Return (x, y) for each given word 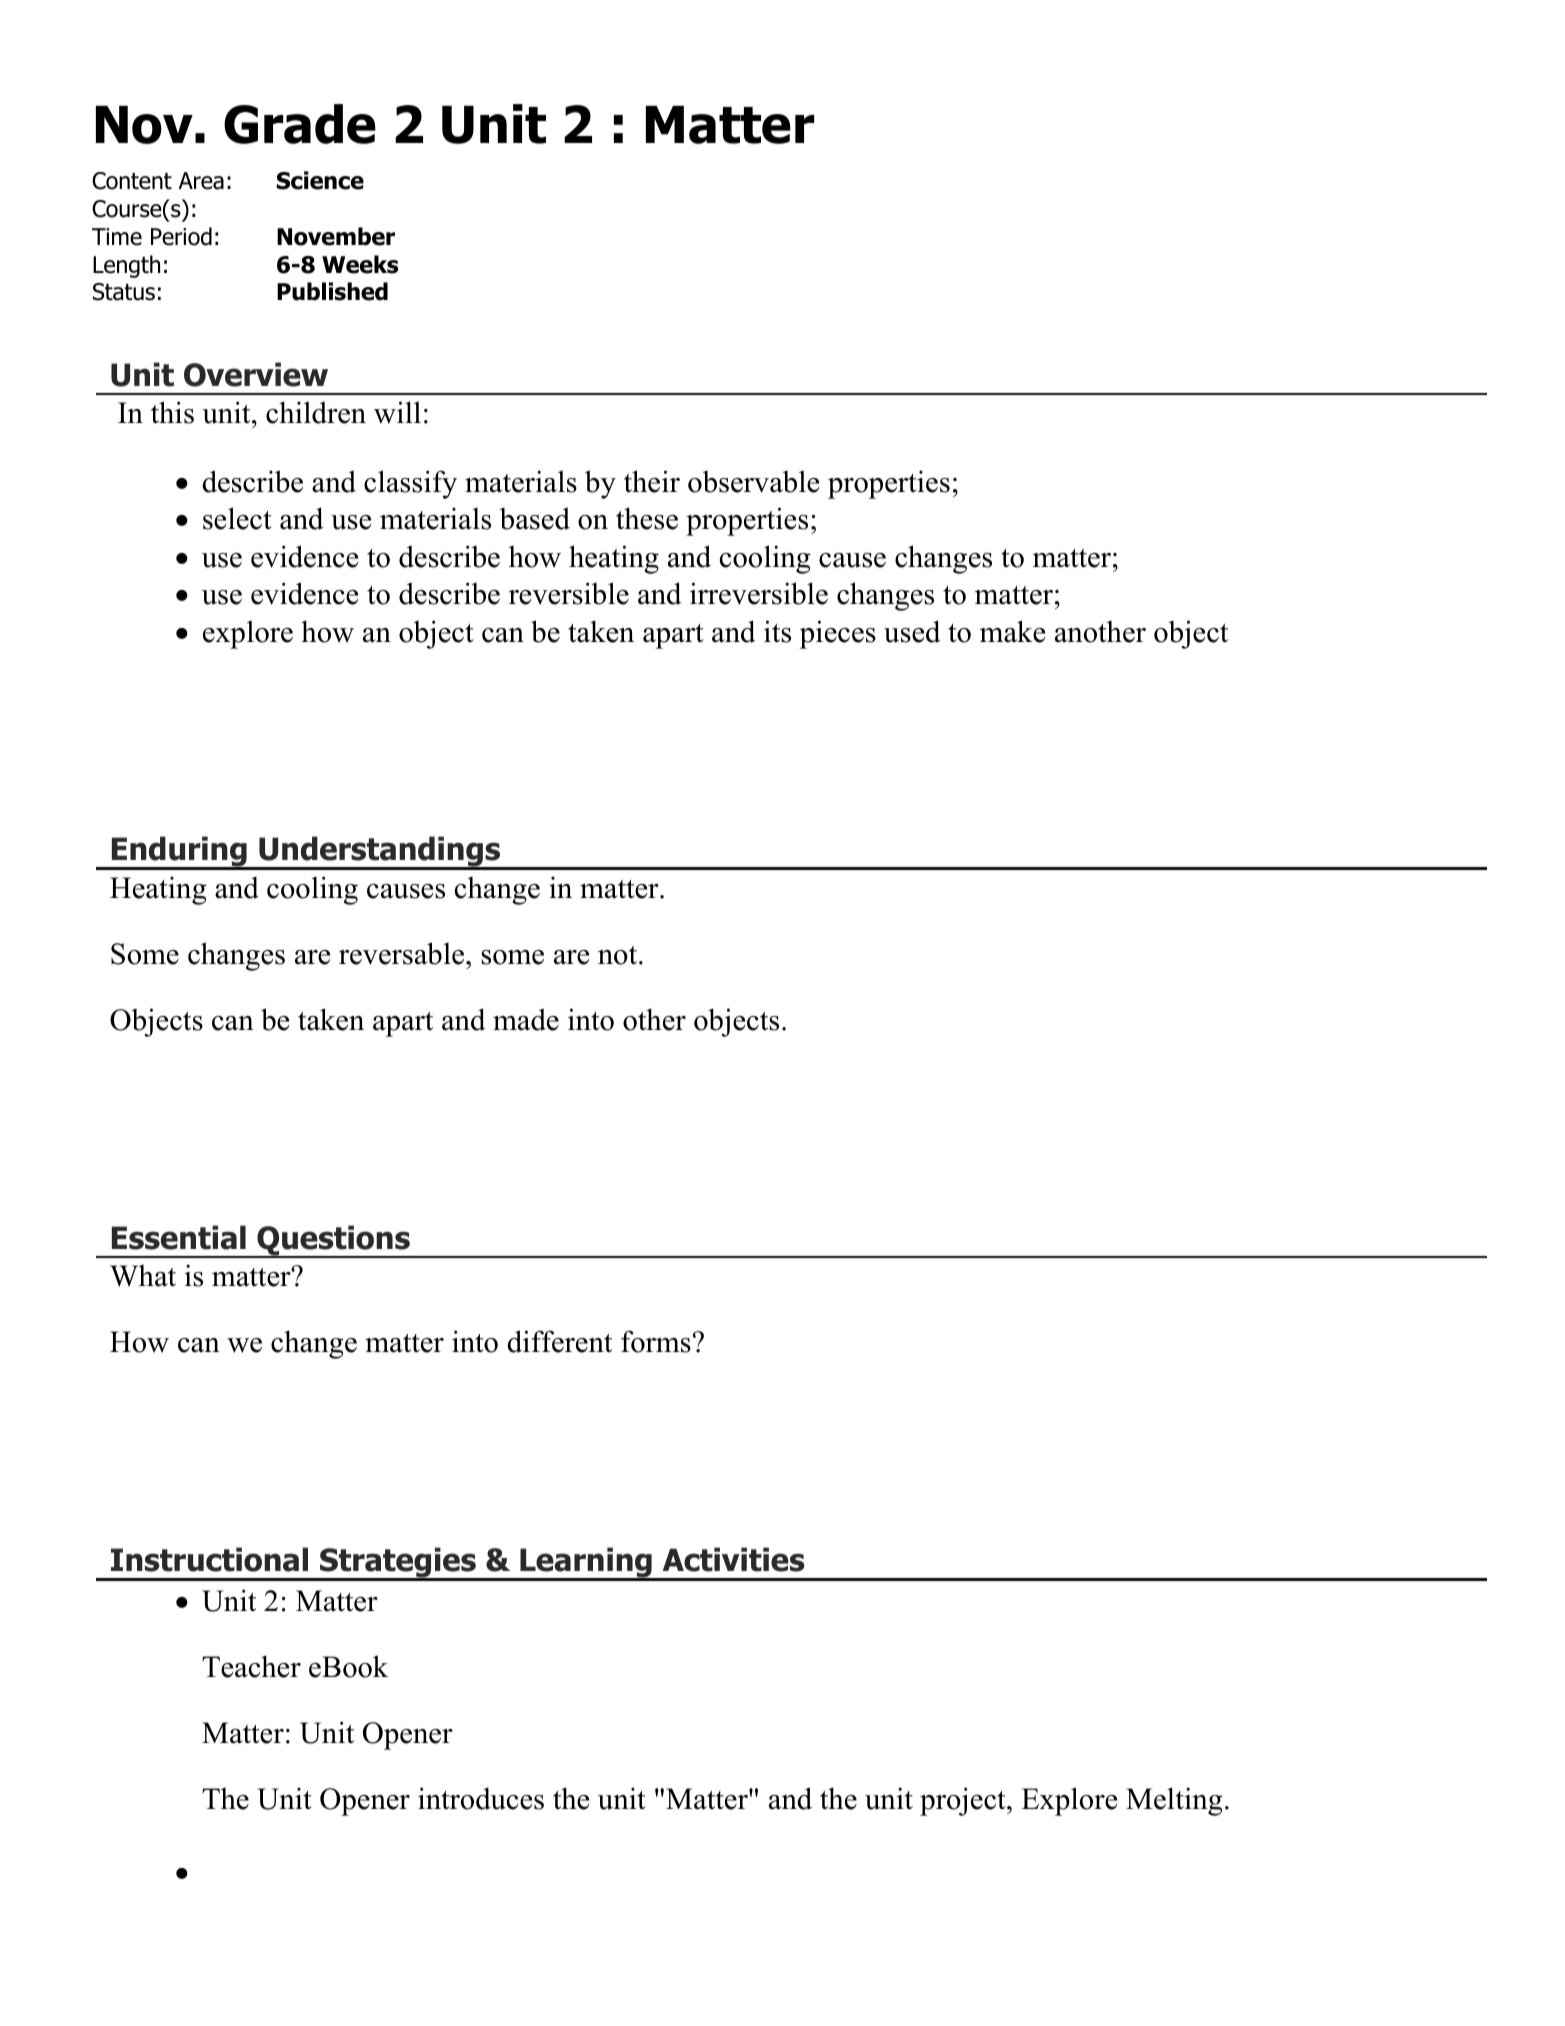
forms (656, 1341)
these (647, 518)
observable (753, 481)
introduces (481, 1798)
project (964, 1801)
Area (201, 181)
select (237, 518)
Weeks (360, 264)
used (912, 631)
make (1012, 631)
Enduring (179, 853)
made (526, 1019)
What (143, 1275)
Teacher (251, 1666)
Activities (734, 1559)
